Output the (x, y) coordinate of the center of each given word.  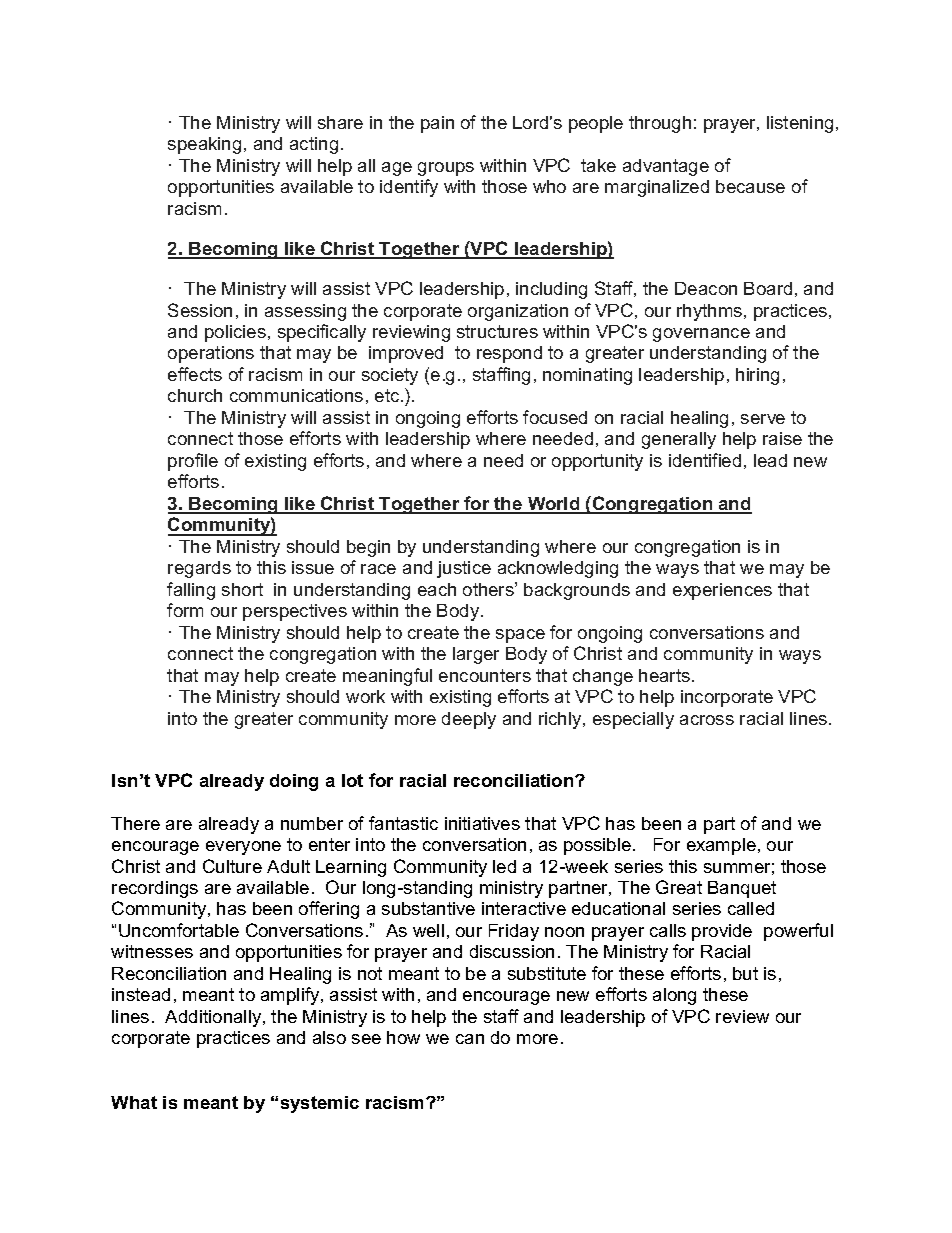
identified (705, 460)
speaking (204, 145)
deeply (469, 720)
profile (193, 462)
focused (555, 417)
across (707, 720)
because (750, 186)
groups (446, 169)
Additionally (214, 1018)
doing (294, 782)
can (470, 1039)
